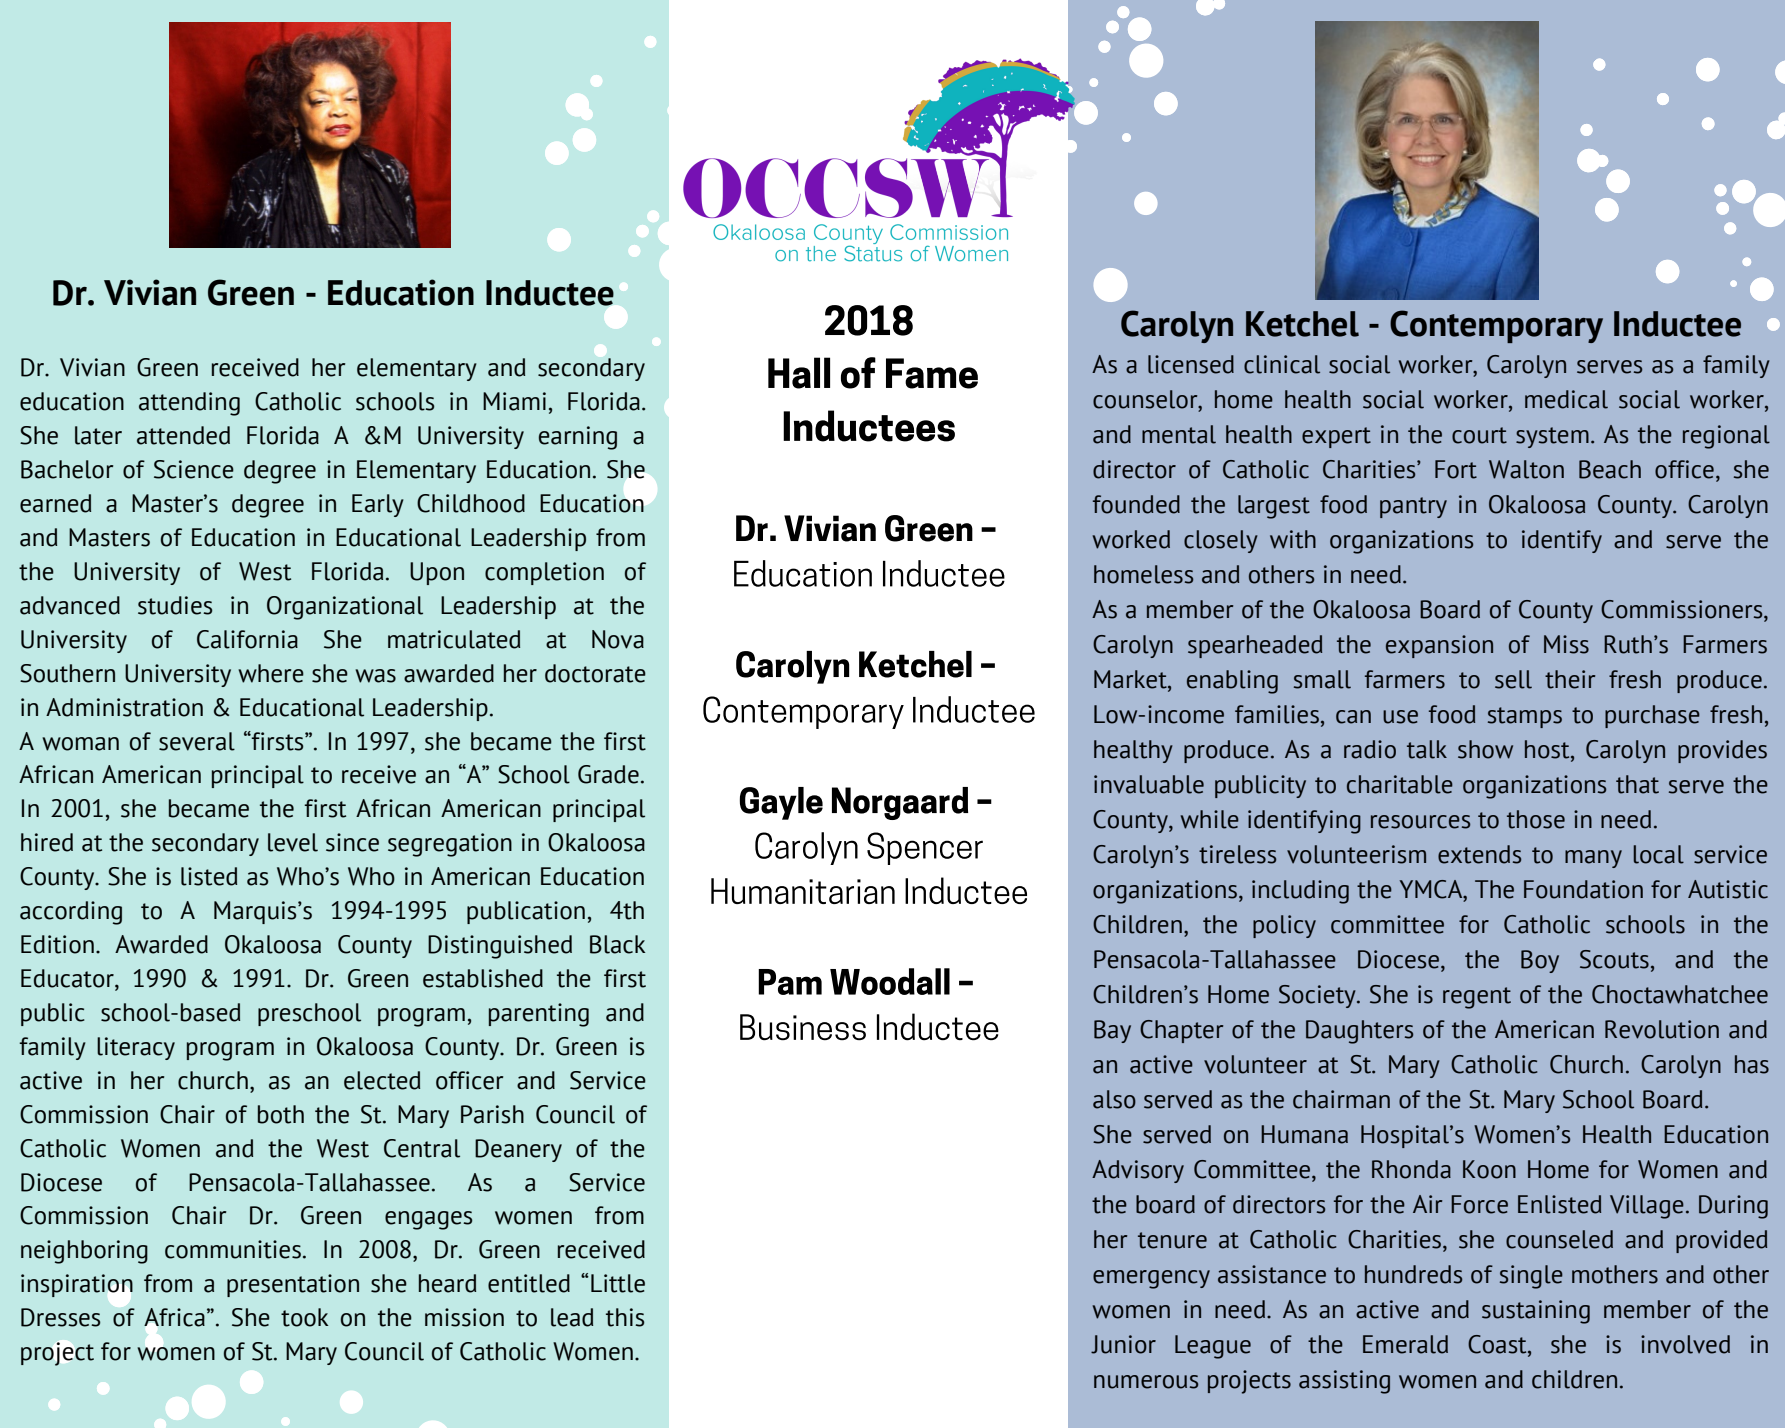  What do you see at coordinates (1123, 1344) in the screenshot?
I see `Junior` at bounding box center [1123, 1344].
